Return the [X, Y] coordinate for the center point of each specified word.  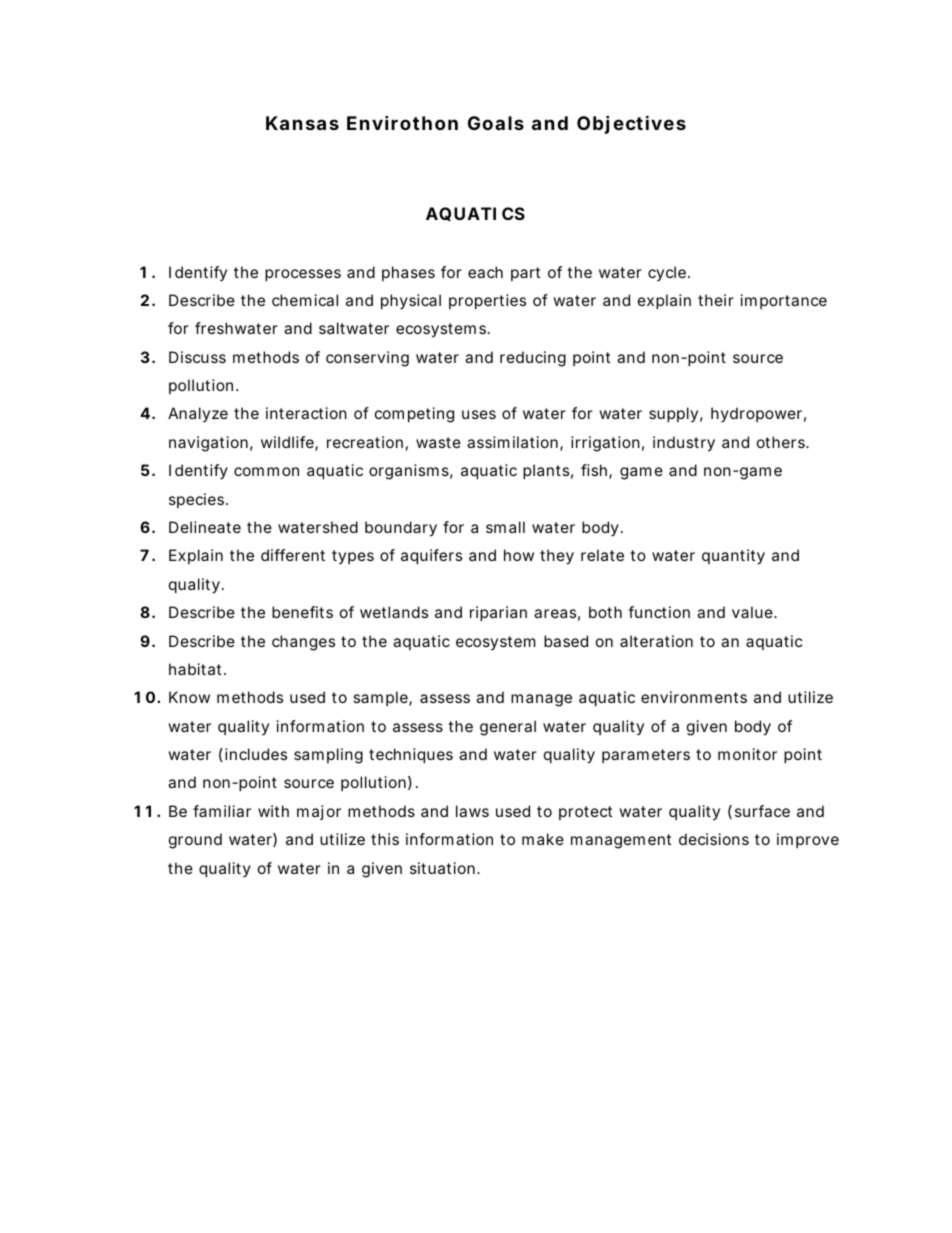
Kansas [302, 123]
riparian [498, 613]
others [782, 442]
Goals [496, 123]
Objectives [631, 124]
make [543, 839]
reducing [533, 359]
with [273, 811]
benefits [302, 612]
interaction [306, 413]
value [753, 612]
